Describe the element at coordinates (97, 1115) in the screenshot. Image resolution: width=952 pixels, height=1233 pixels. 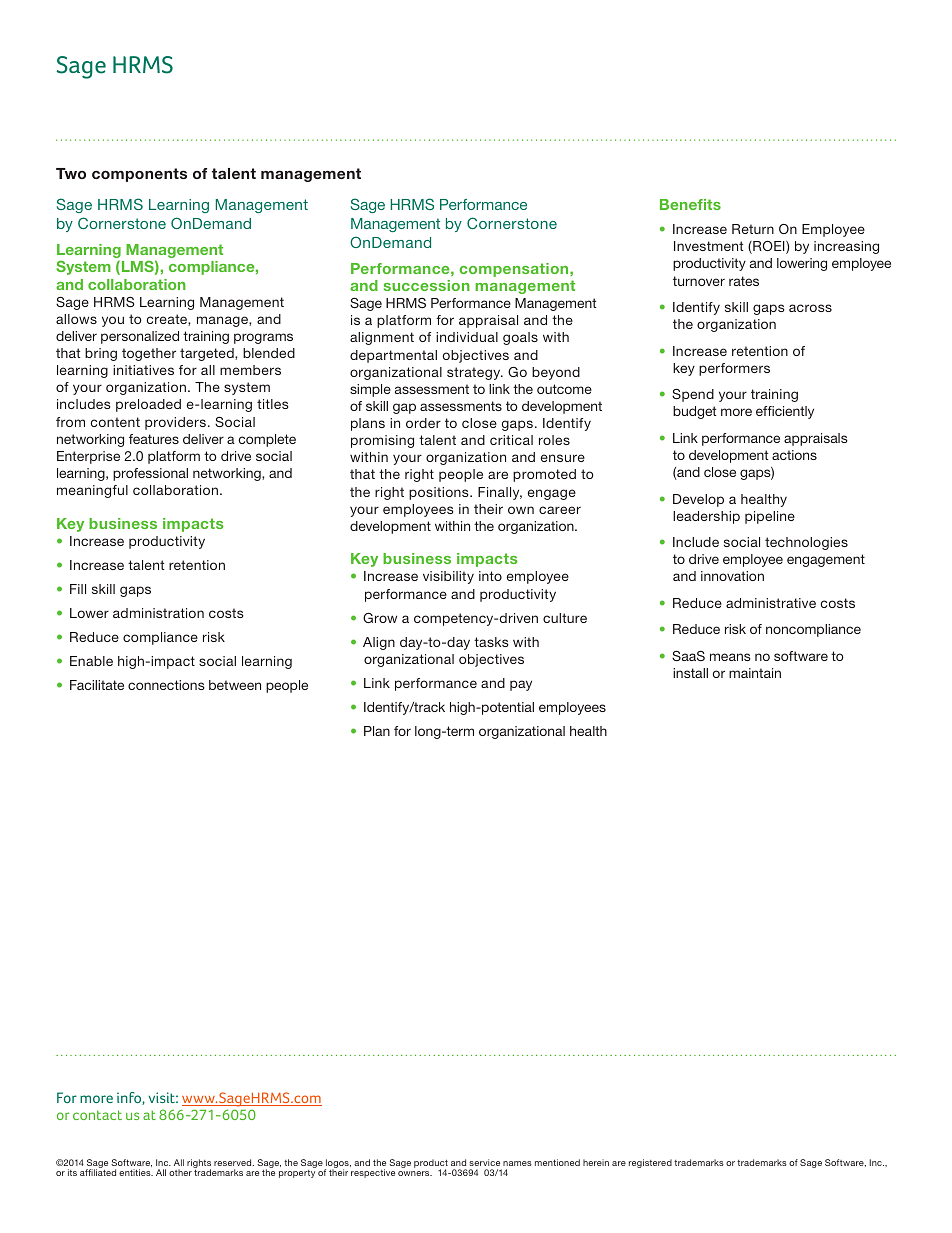
I see `contact` at that location.
